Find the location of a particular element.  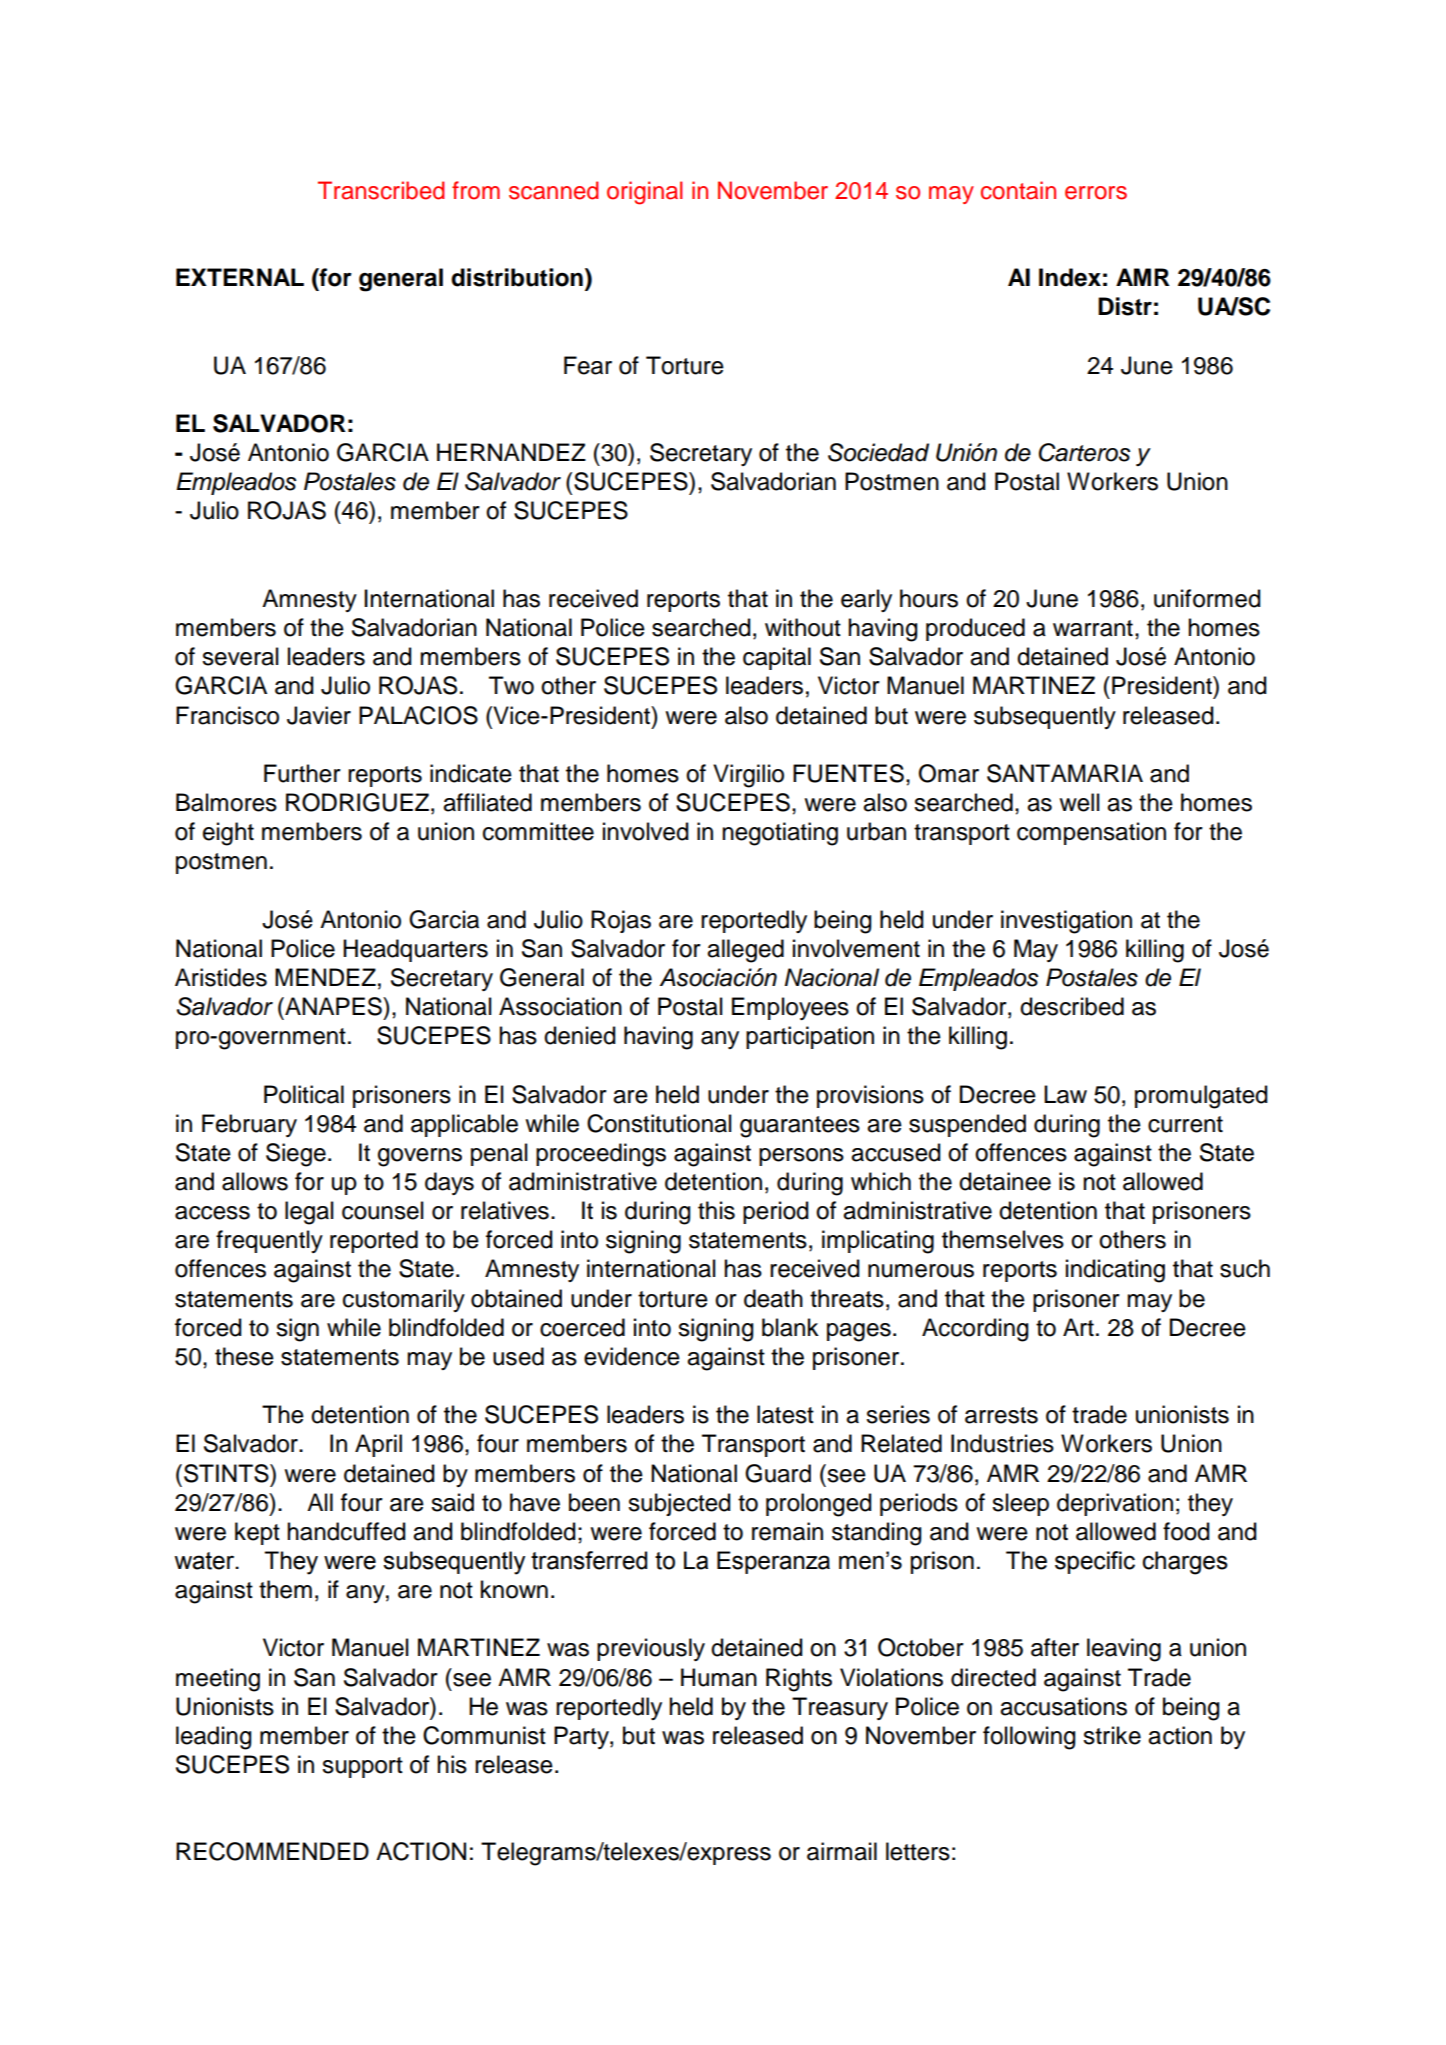

frequently is located at coordinates (269, 1241).
